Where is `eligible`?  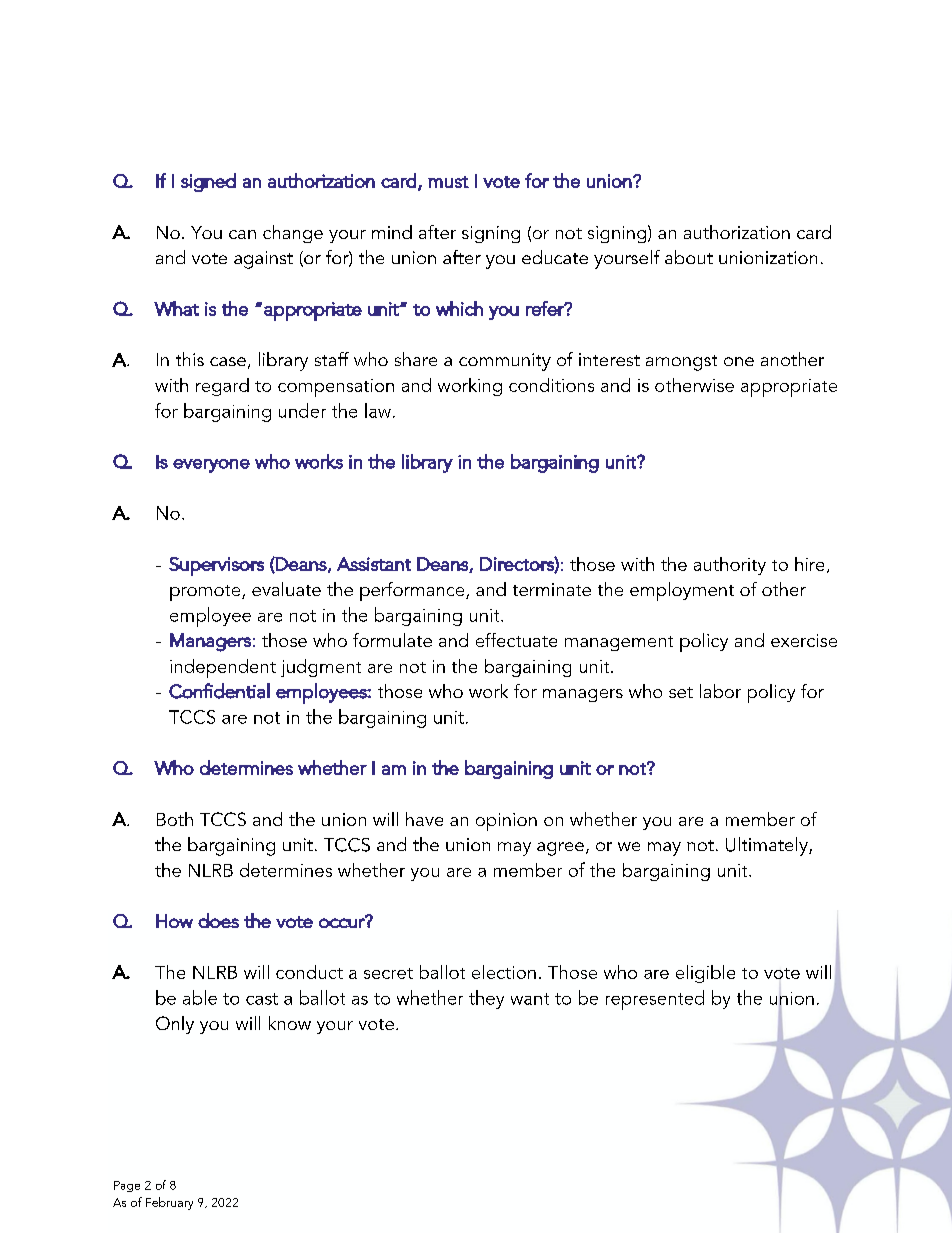 eligible is located at coordinates (705, 974).
